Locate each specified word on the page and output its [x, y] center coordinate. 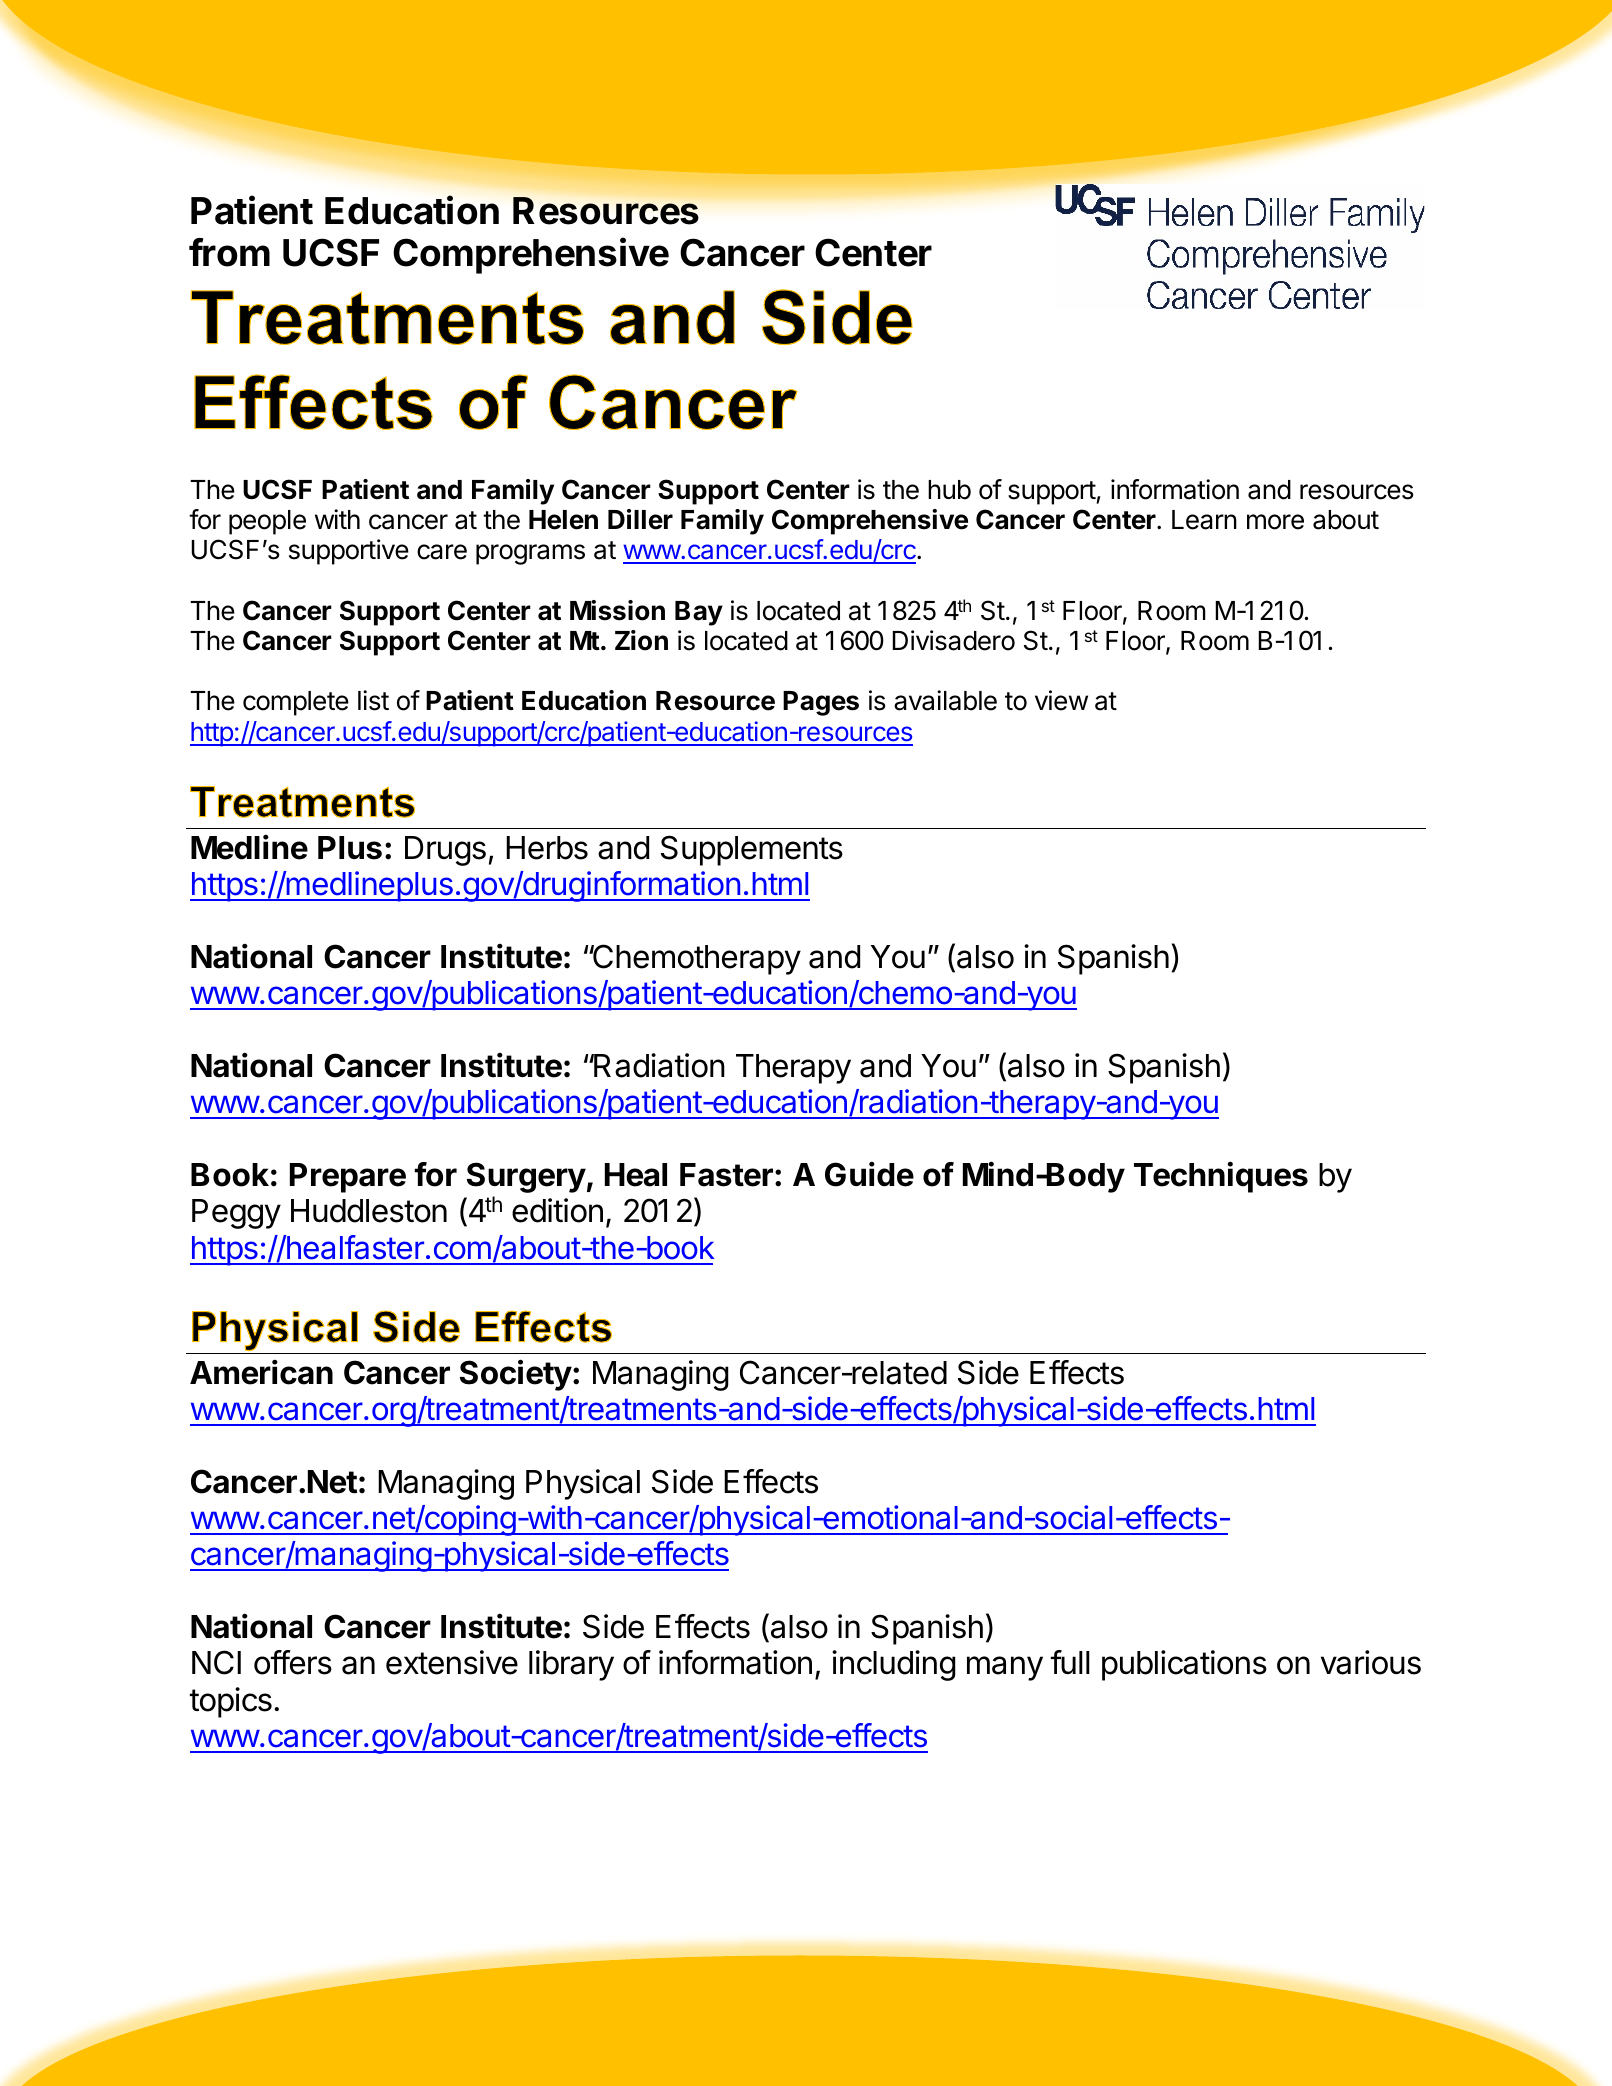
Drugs [445, 851]
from [229, 252]
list [373, 700]
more [1275, 522]
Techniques [1221, 1177]
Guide [869, 1174]
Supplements [752, 850]
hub [949, 490]
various [1371, 1662]
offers [293, 1662]
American [261, 1372]
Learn [1204, 520]
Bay [699, 613]
